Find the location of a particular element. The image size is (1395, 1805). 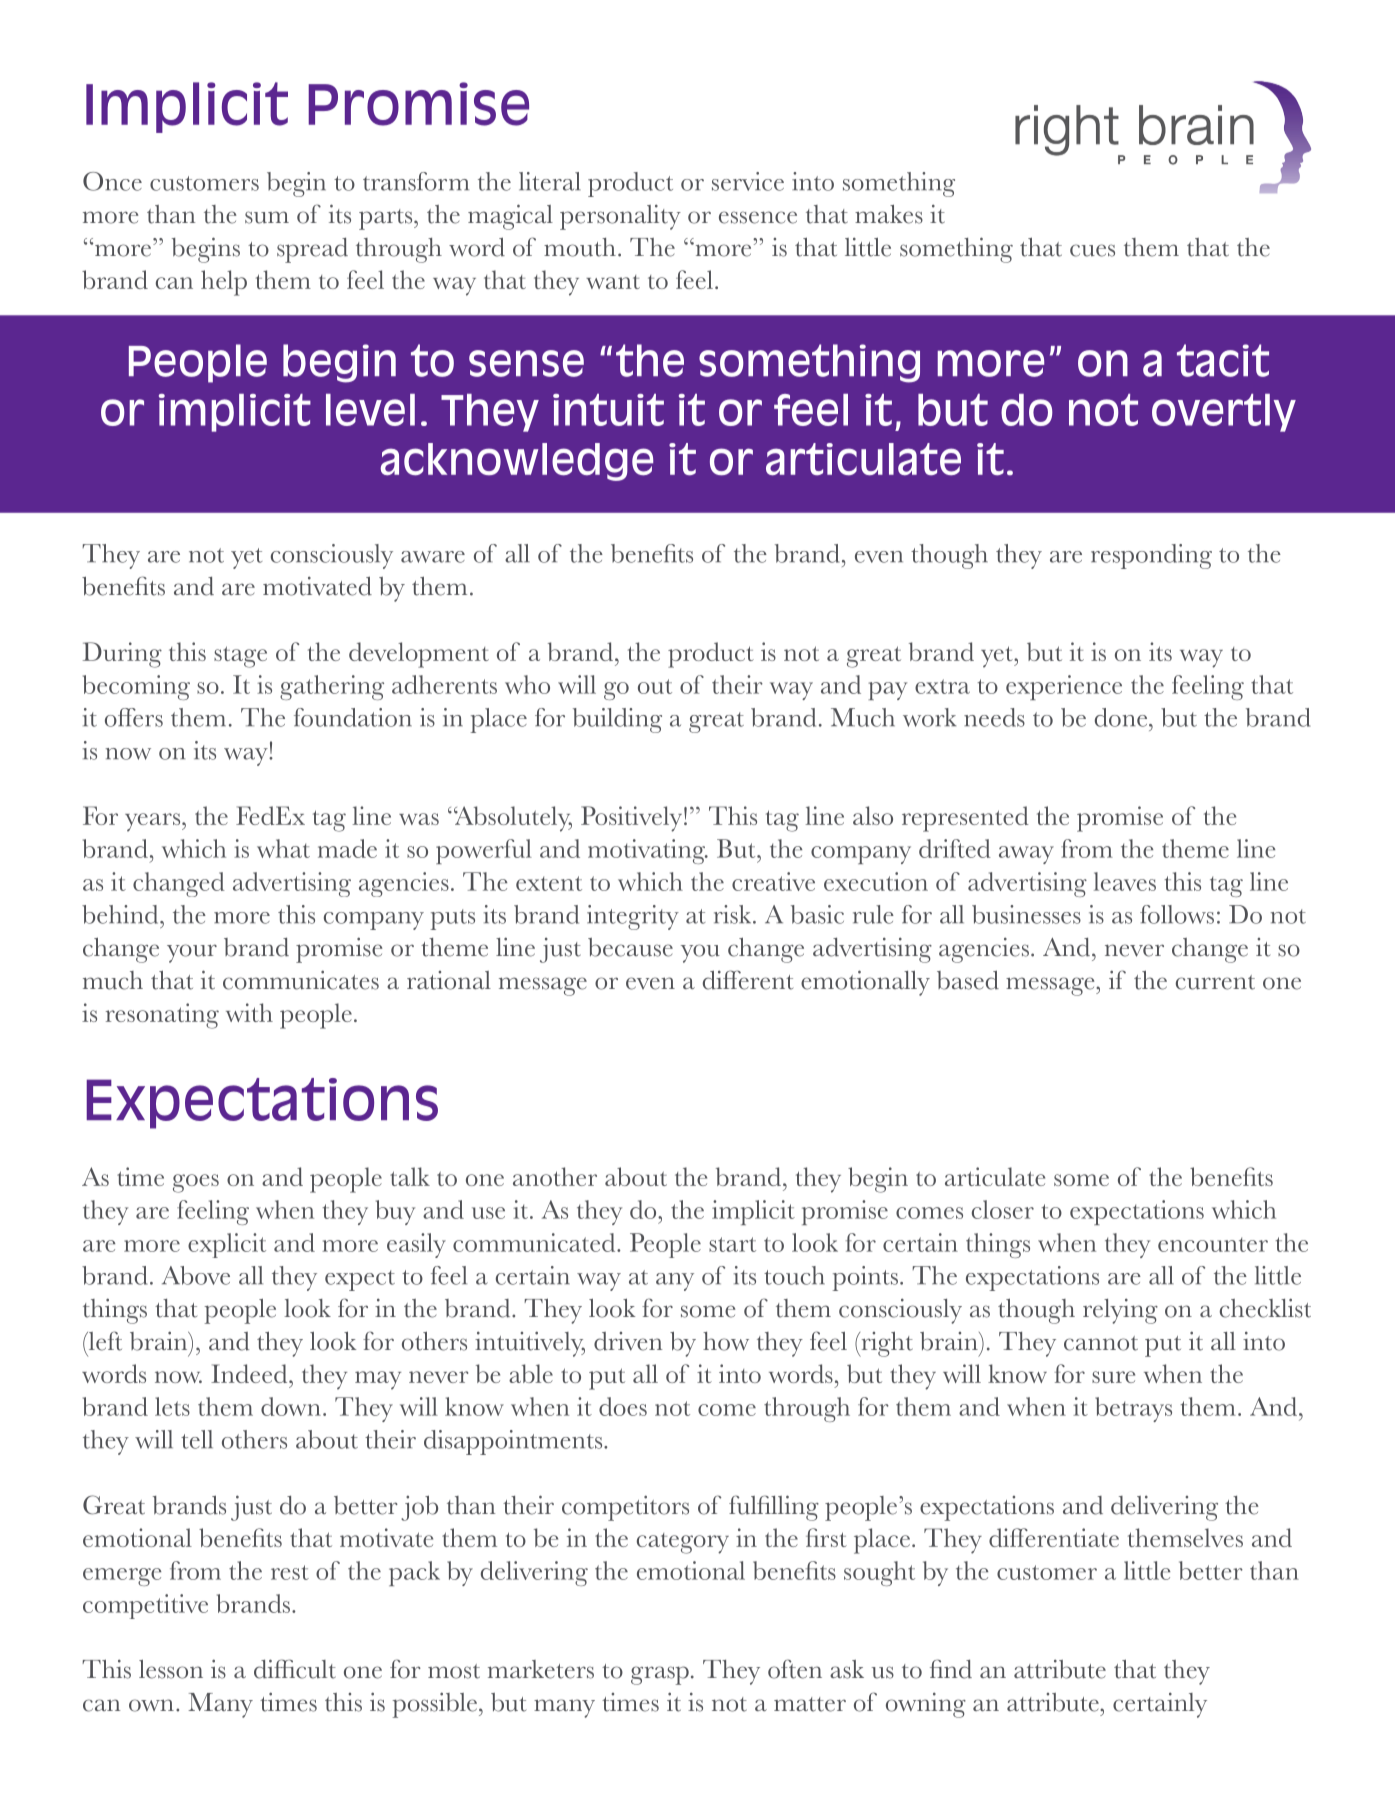

responding is located at coordinates (1151, 556).
